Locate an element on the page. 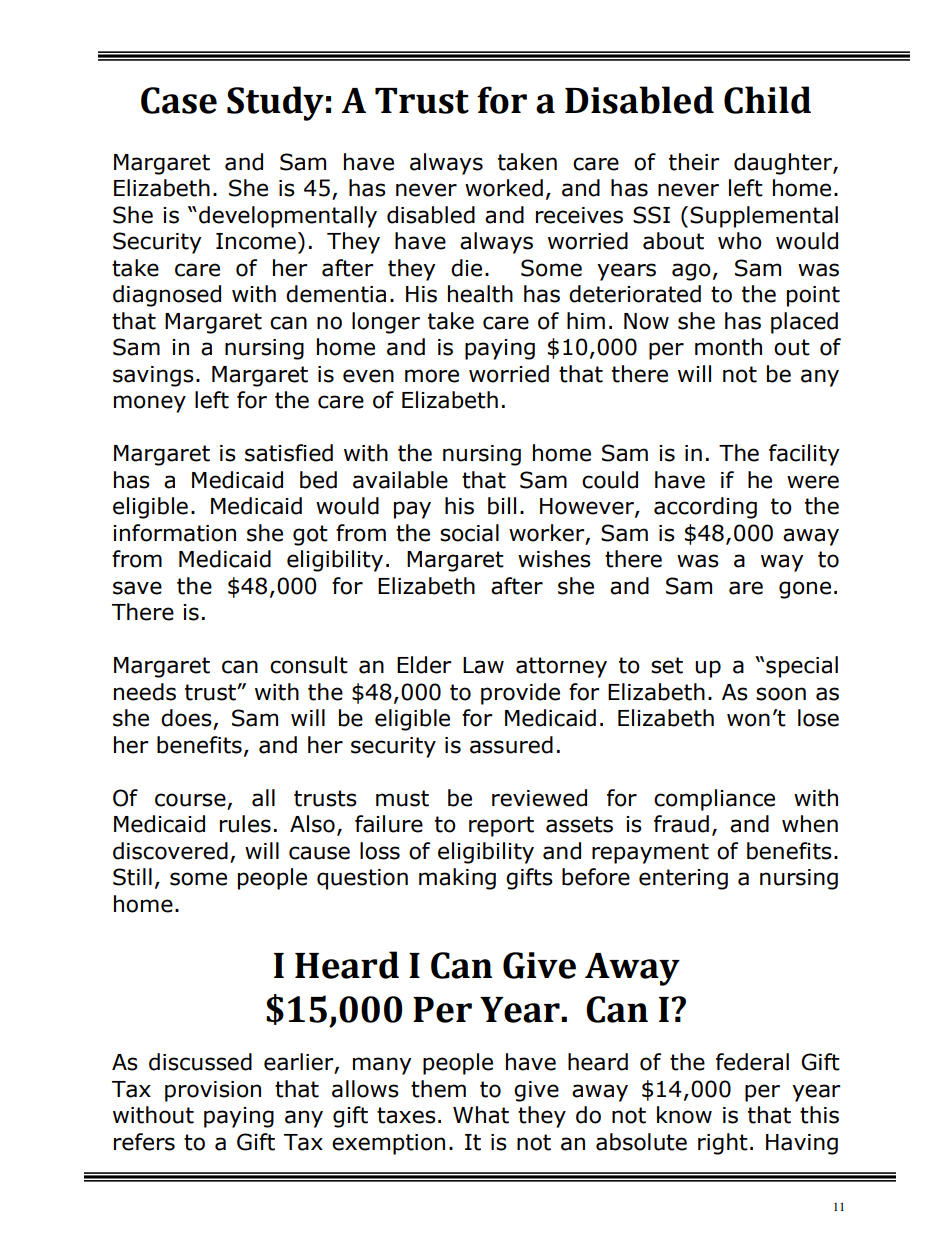  gone is located at coordinates (805, 590).
